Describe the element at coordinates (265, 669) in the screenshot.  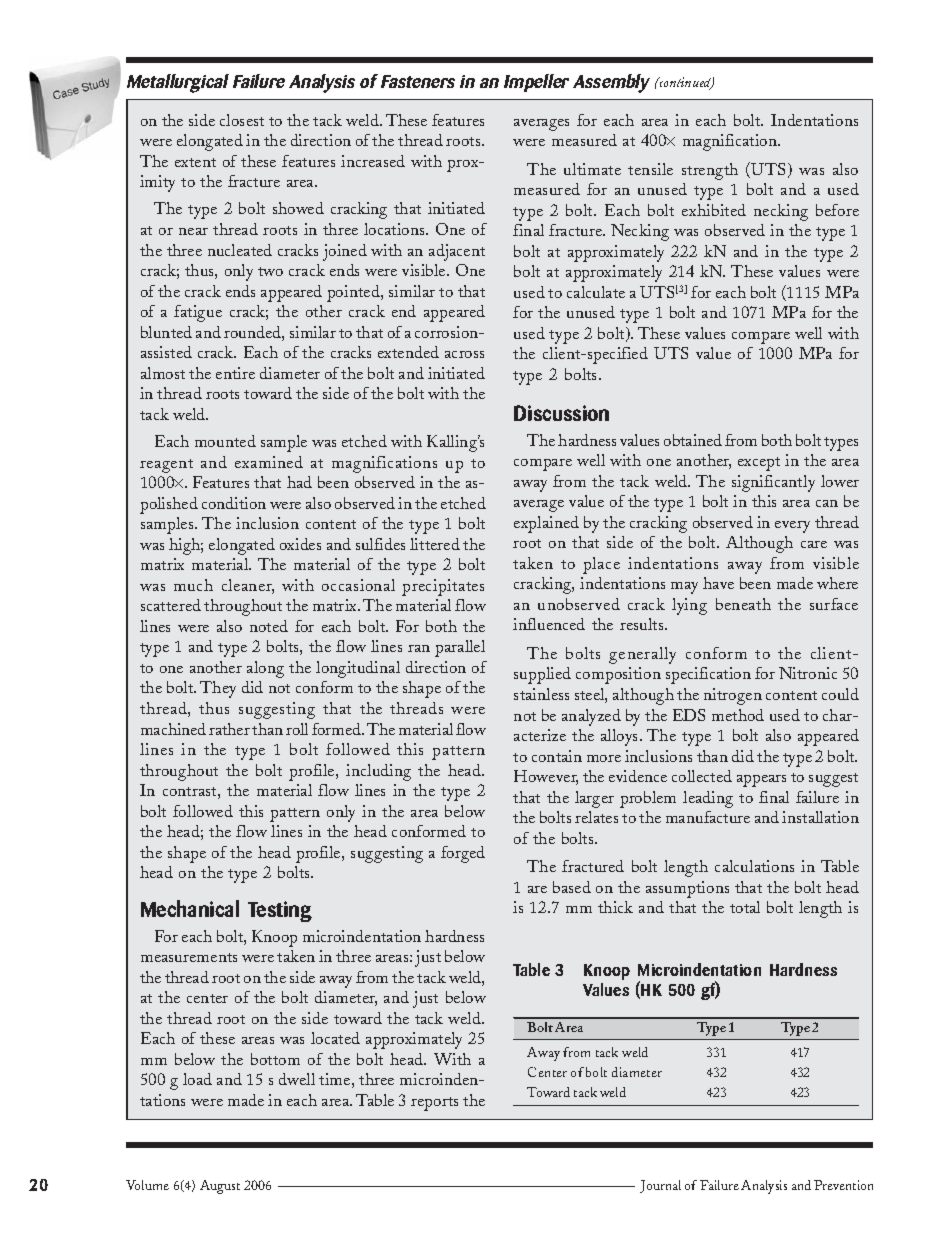
I see `along` at that location.
